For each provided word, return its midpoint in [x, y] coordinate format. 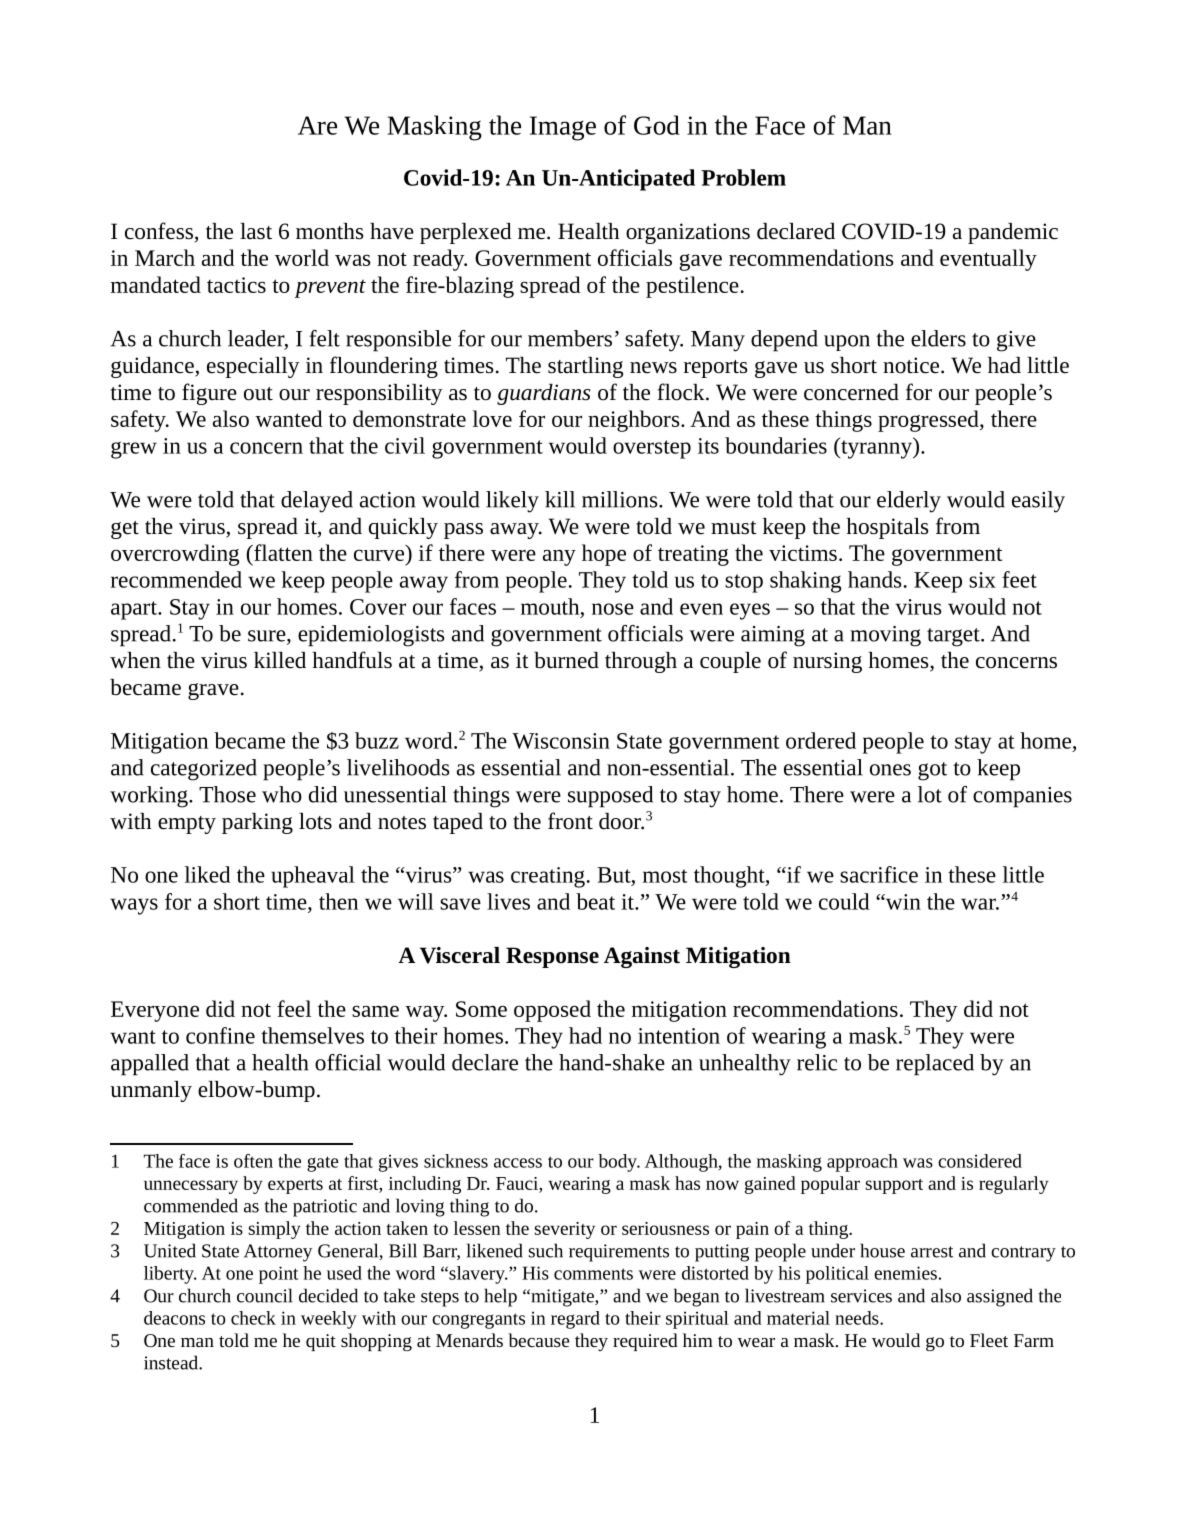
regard [575, 1320]
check [253, 1318]
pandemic [1013, 233]
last [256, 231]
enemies [905, 1273]
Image [563, 128]
